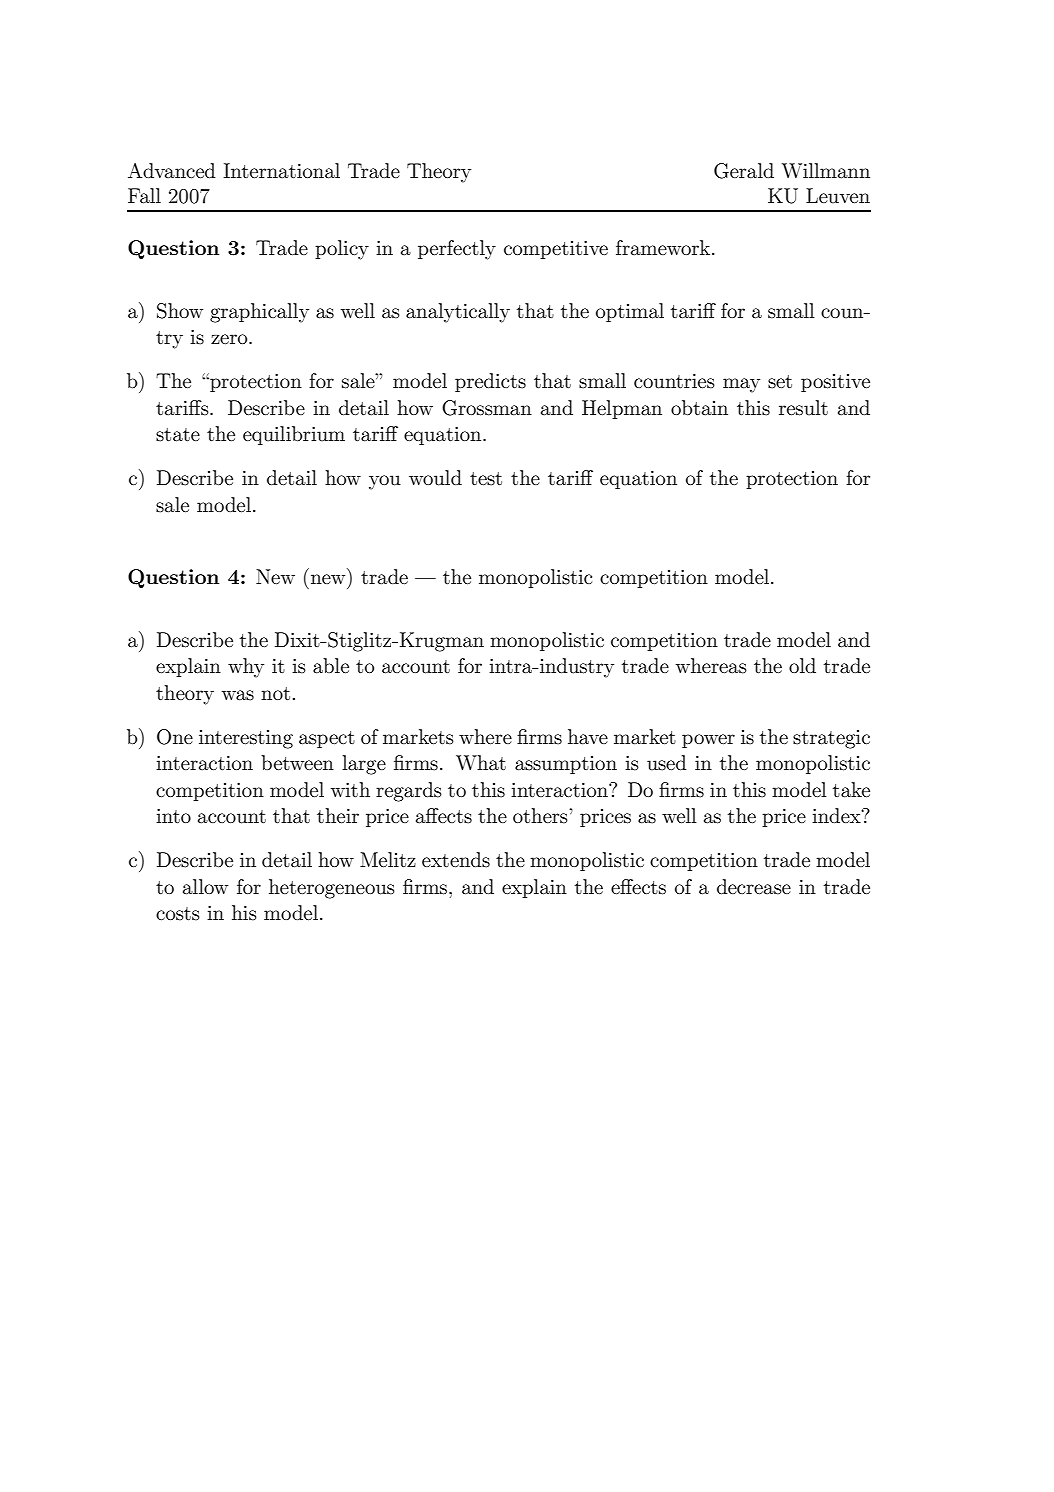 The height and width of the image is (1492, 1054). Describe the element at coordinates (457, 250) in the image. I see `perfectly` at that location.
